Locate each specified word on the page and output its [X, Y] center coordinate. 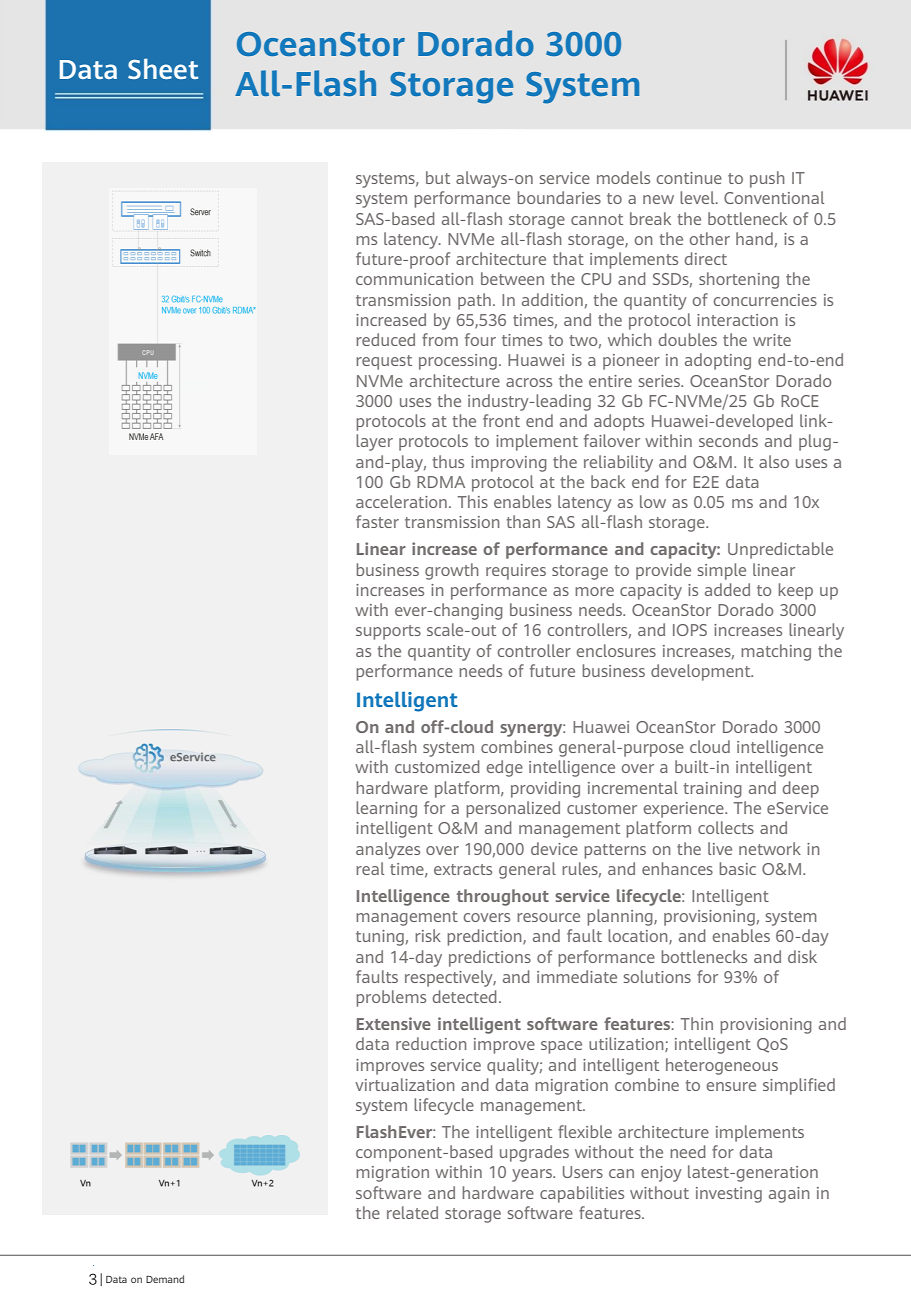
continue [689, 178]
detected [465, 996]
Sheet [163, 68]
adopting [718, 361]
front [501, 420]
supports [388, 632]
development [702, 672]
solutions [657, 976]
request [384, 362]
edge [505, 768]
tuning [380, 938]
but [438, 177]
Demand [165, 1279]
